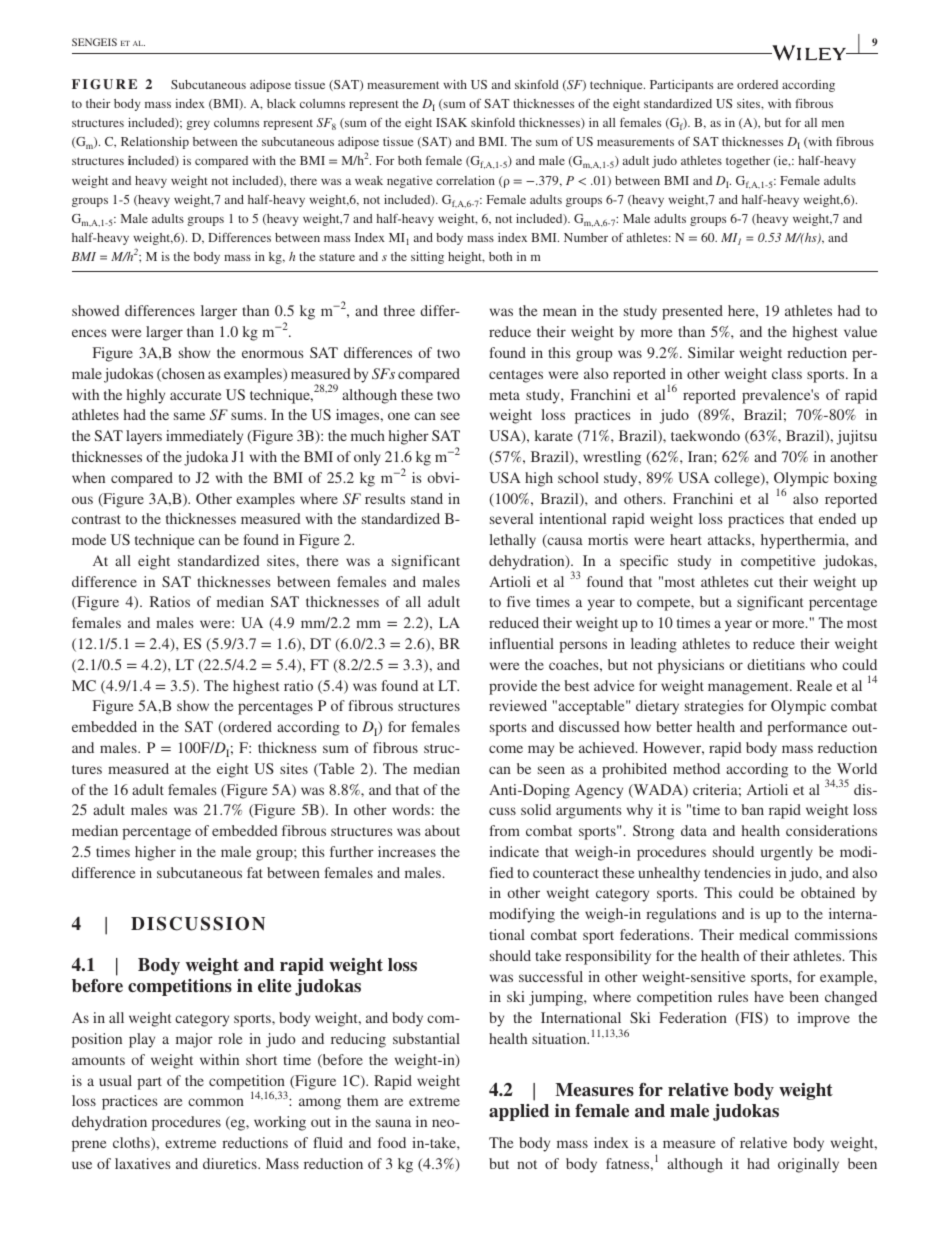 The width and height of the image is (952, 1251). What do you see at coordinates (752, 809) in the image?
I see `ban` at bounding box center [752, 809].
